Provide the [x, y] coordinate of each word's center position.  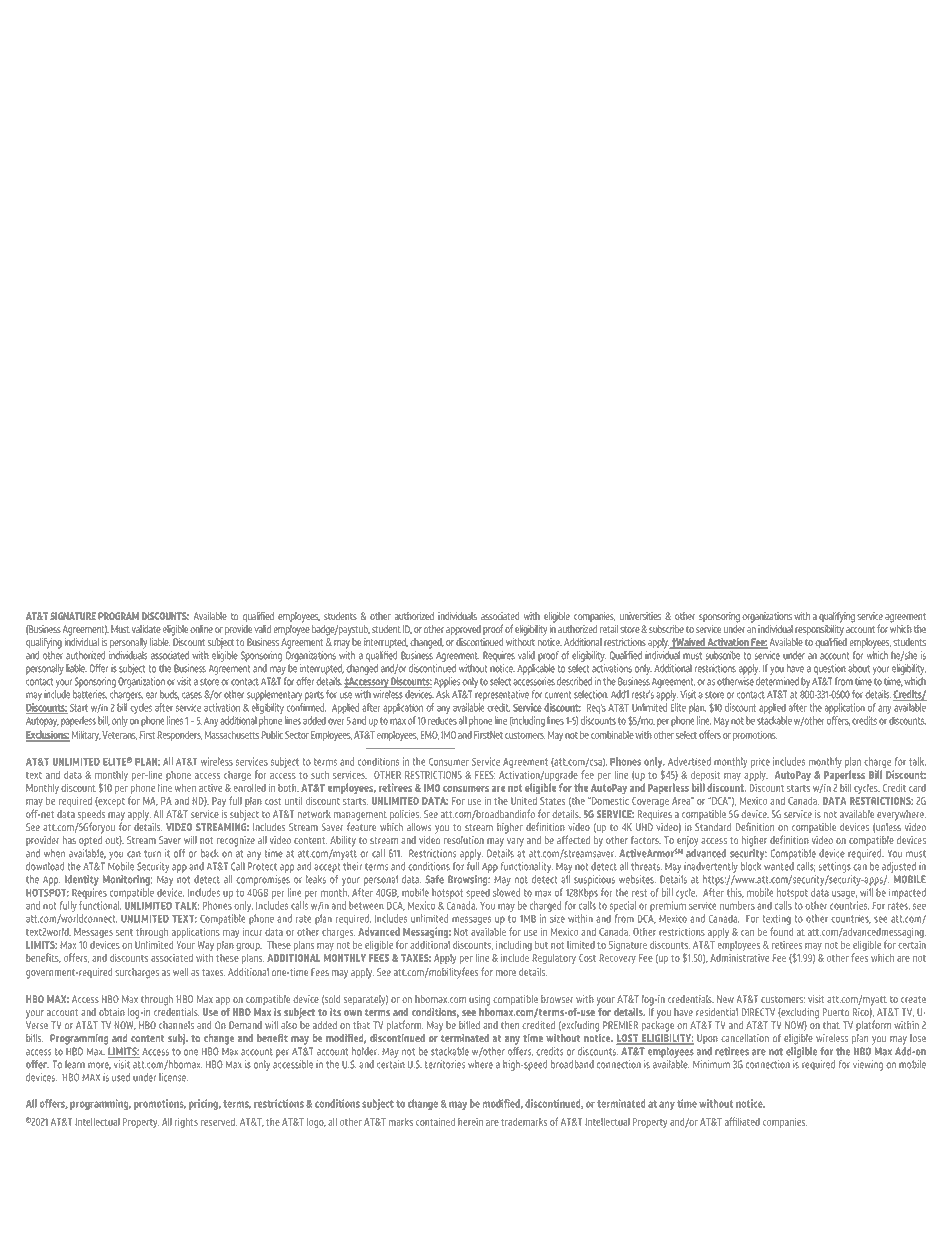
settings [835, 867]
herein [470, 1122]
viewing [868, 1065]
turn [152, 854]
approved [463, 630]
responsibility [819, 630]
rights [186, 1123]
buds [170, 695]
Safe [434, 879]
